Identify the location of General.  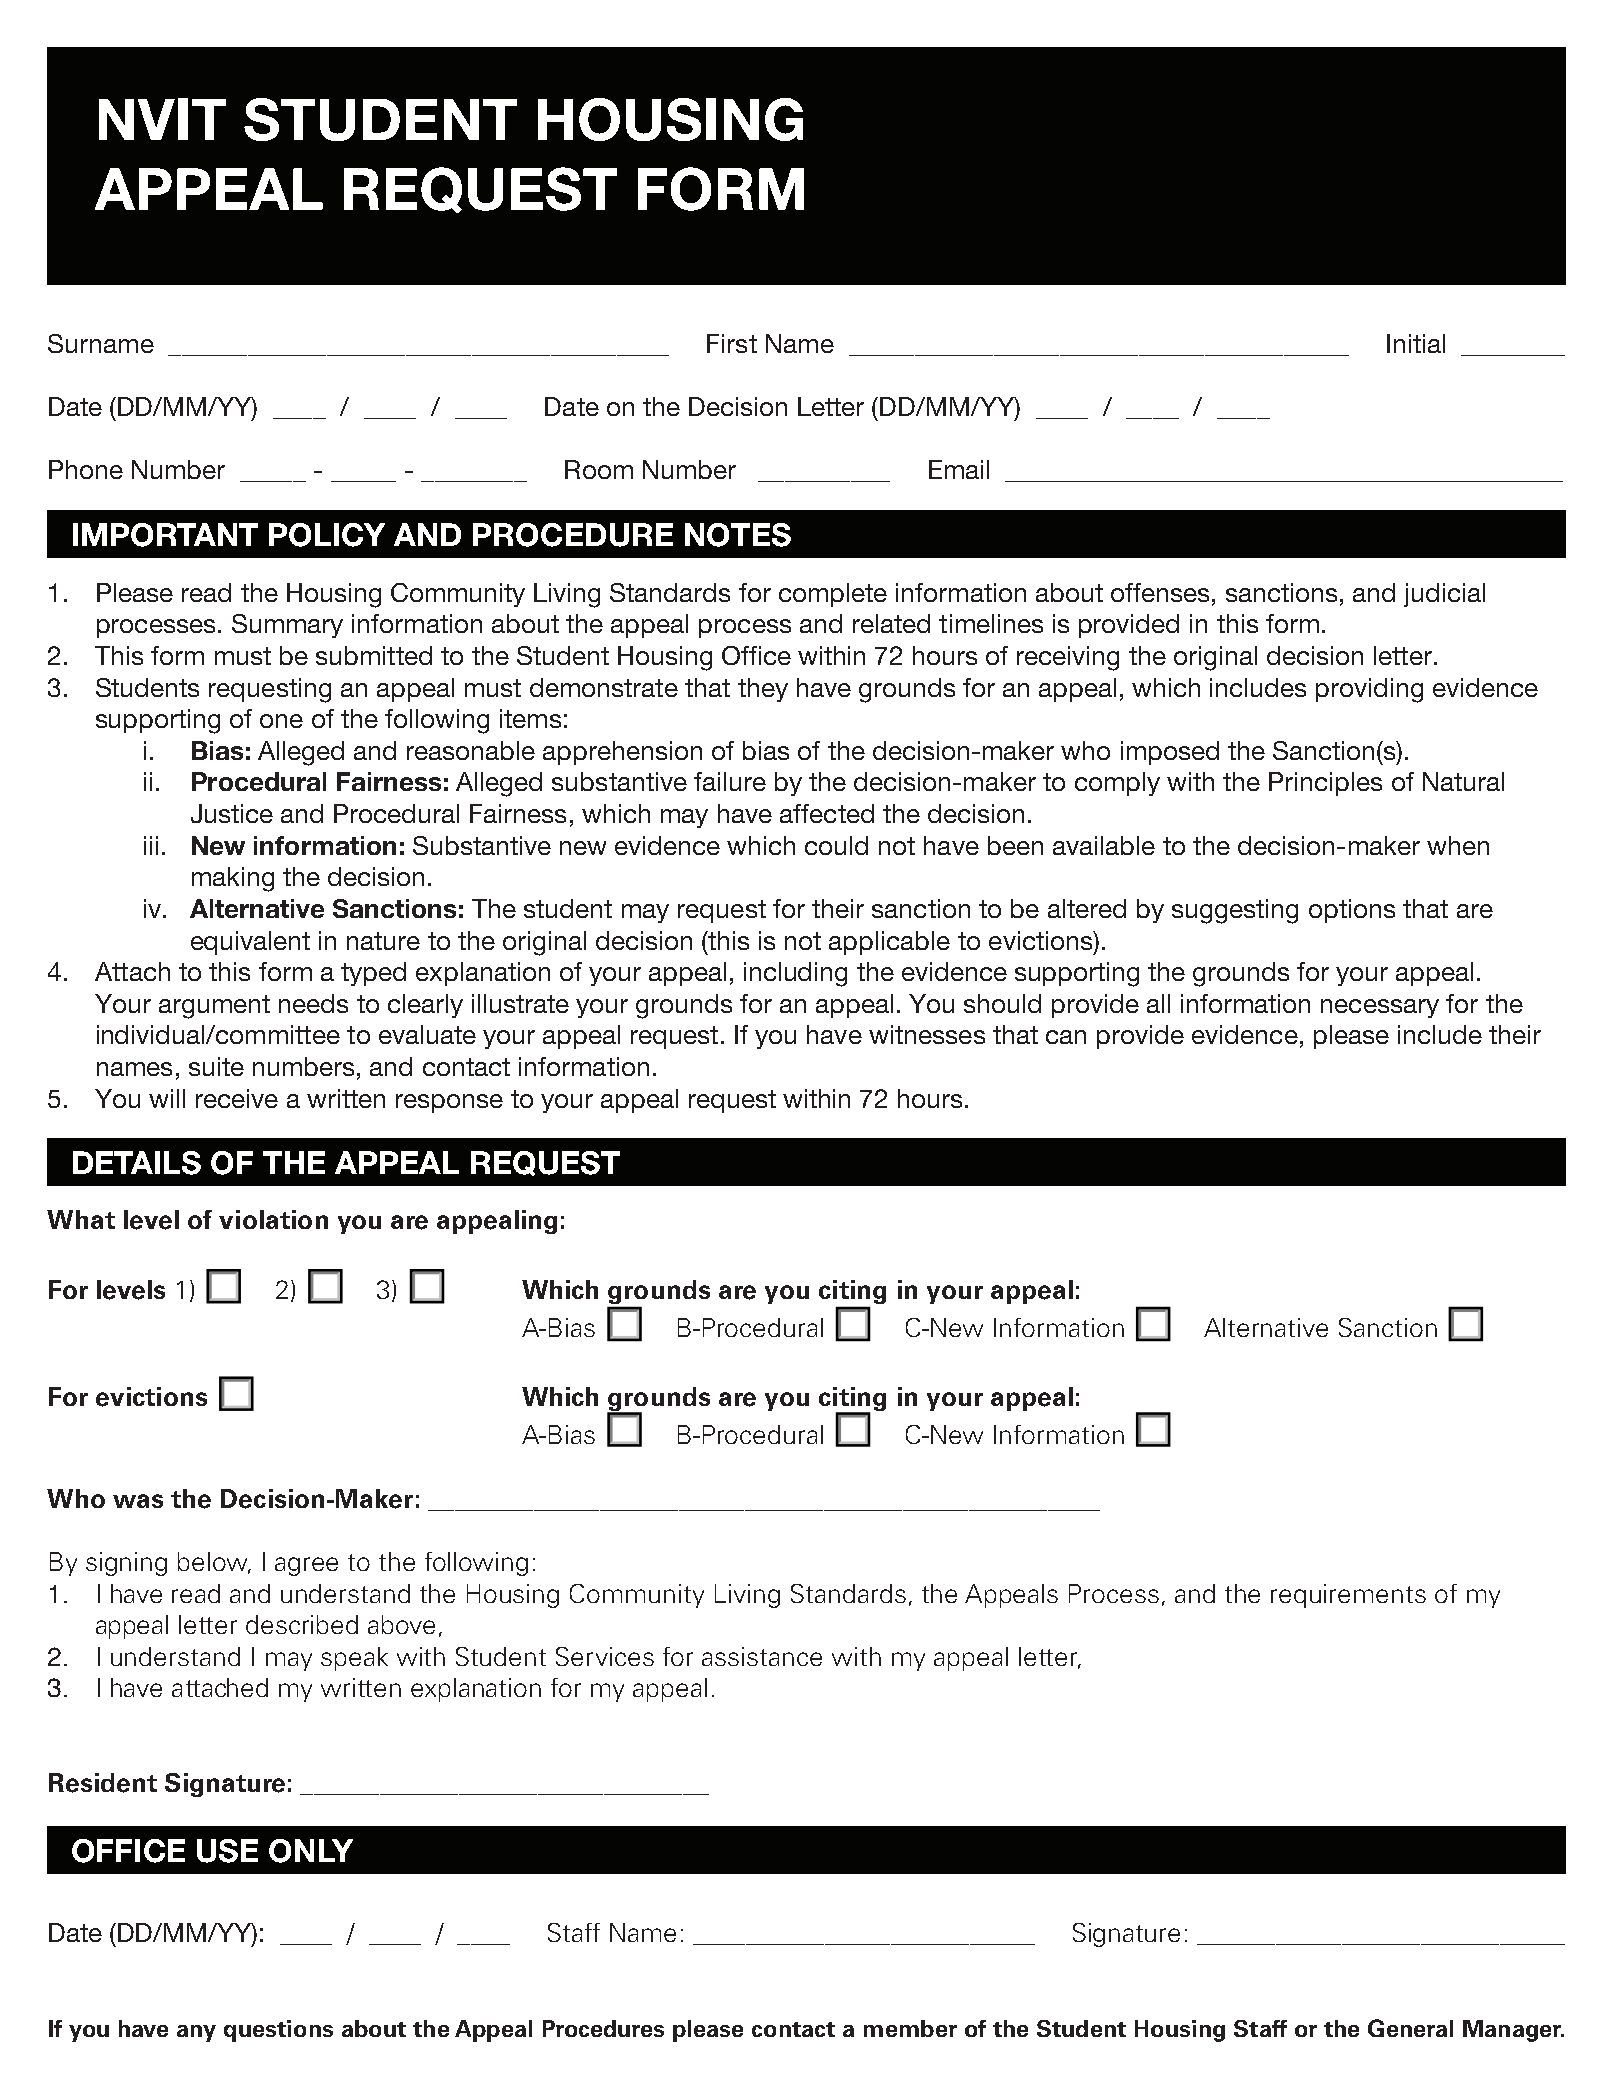
(1410, 2028).
